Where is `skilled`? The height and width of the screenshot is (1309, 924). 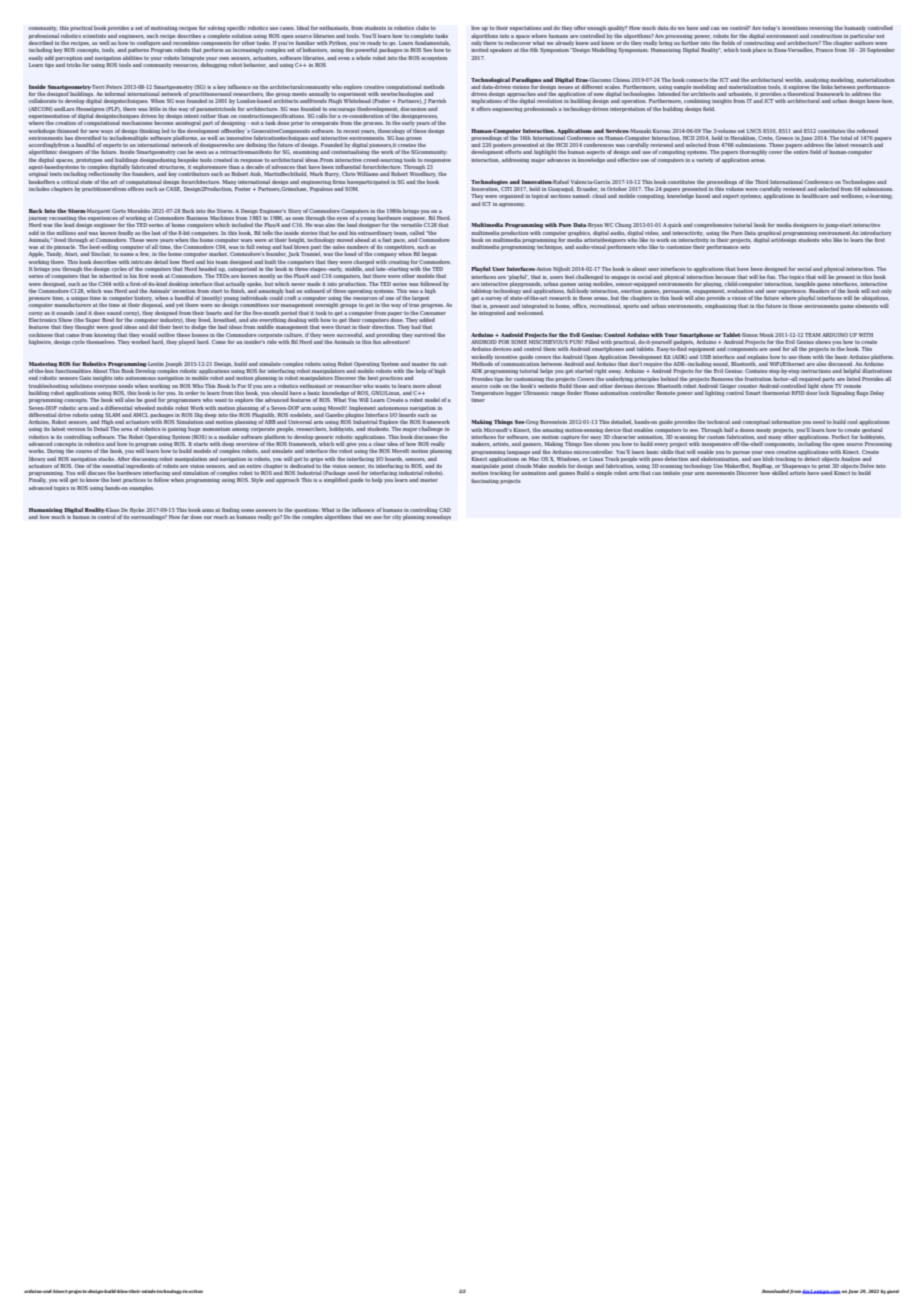 skilled is located at coordinates (780, 473).
